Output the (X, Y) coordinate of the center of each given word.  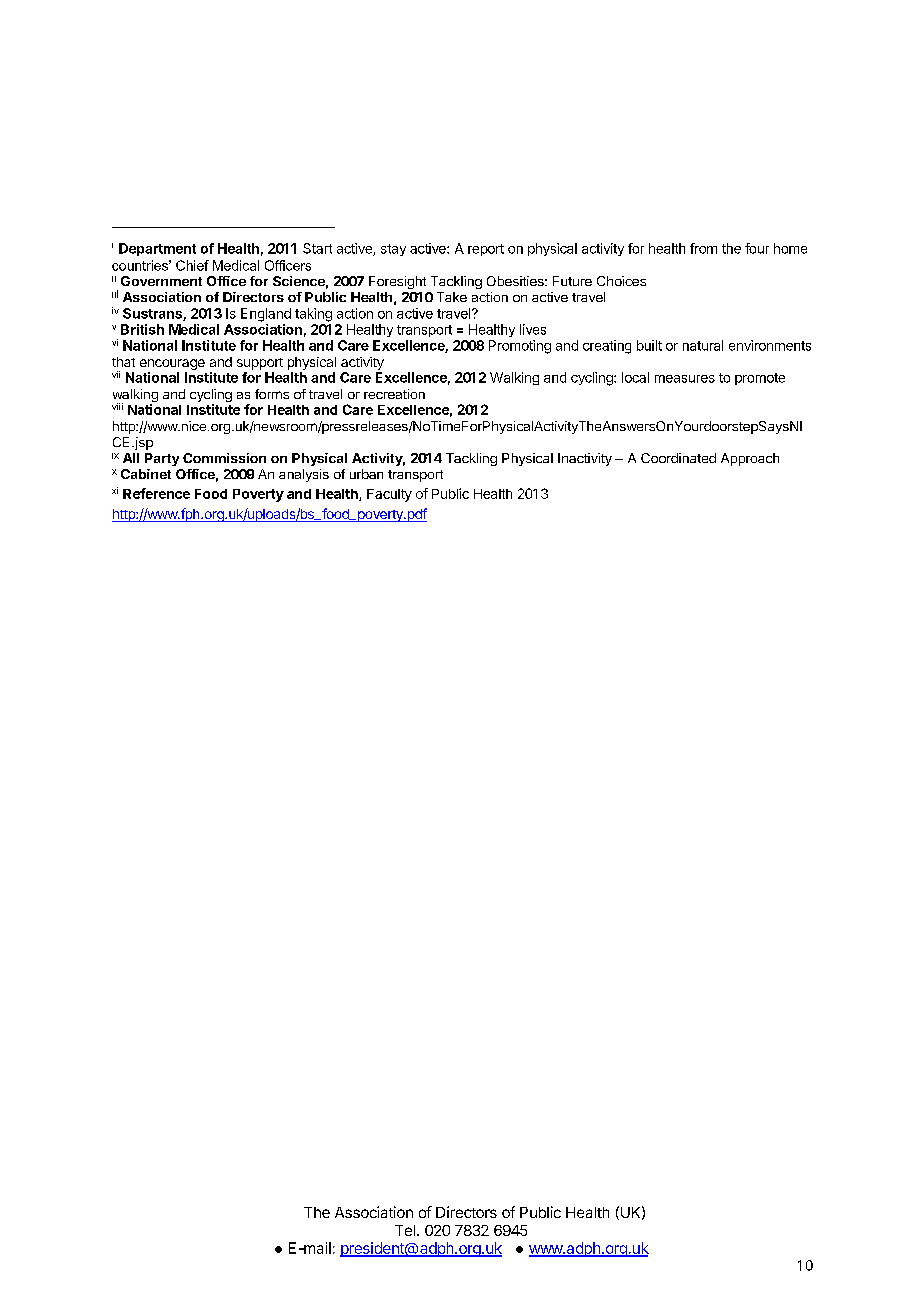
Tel (405, 1230)
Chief (192, 265)
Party (162, 459)
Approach (750, 459)
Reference (156, 493)
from (703, 248)
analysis (304, 475)
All (131, 458)
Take (452, 297)
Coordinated (678, 458)
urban (366, 474)
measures (685, 379)
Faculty (389, 495)
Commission (224, 458)
